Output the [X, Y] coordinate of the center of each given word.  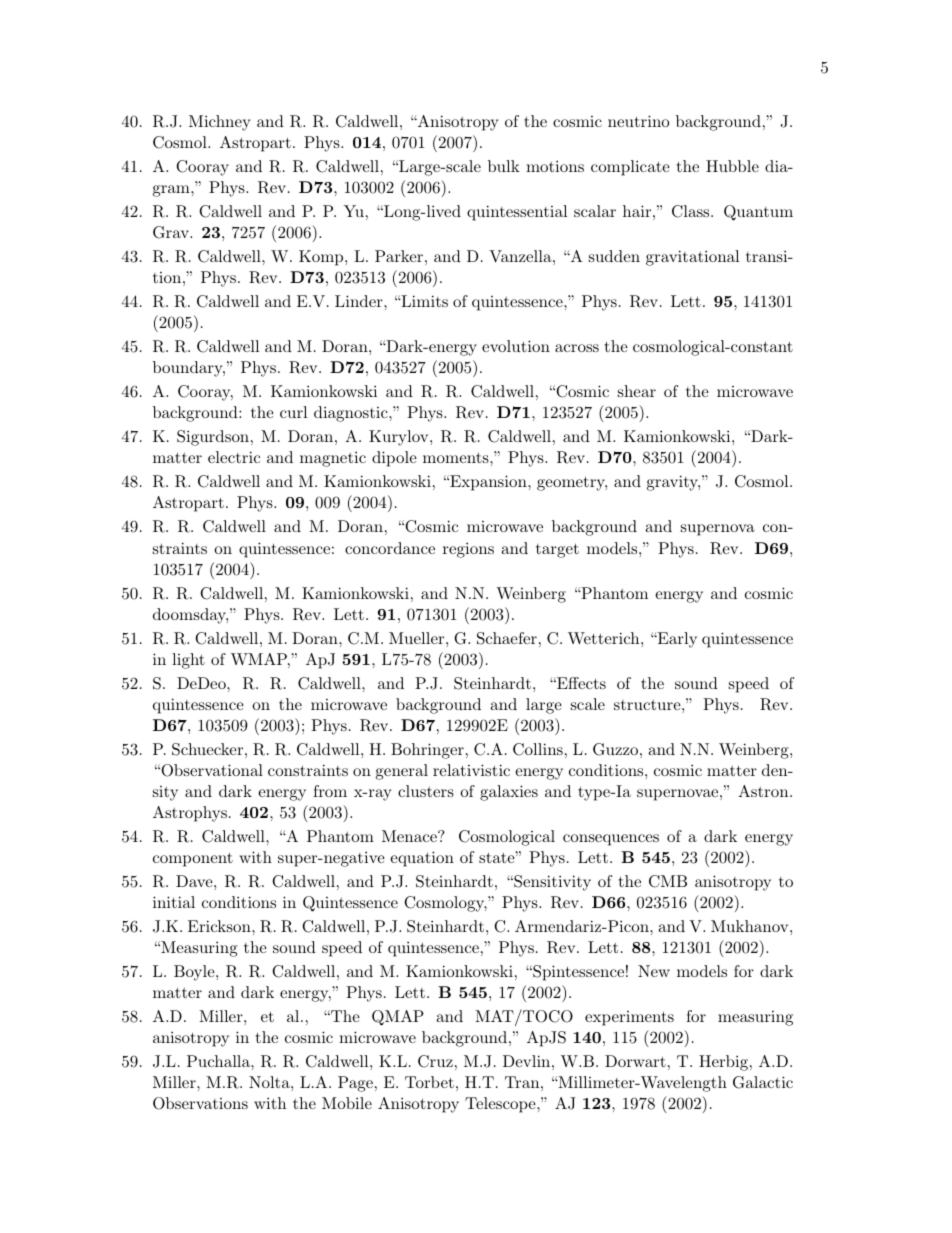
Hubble [732, 166]
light [188, 661]
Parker [399, 256]
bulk [504, 166]
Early [676, 640]
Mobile [347, 1103]
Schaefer [507, 638]
